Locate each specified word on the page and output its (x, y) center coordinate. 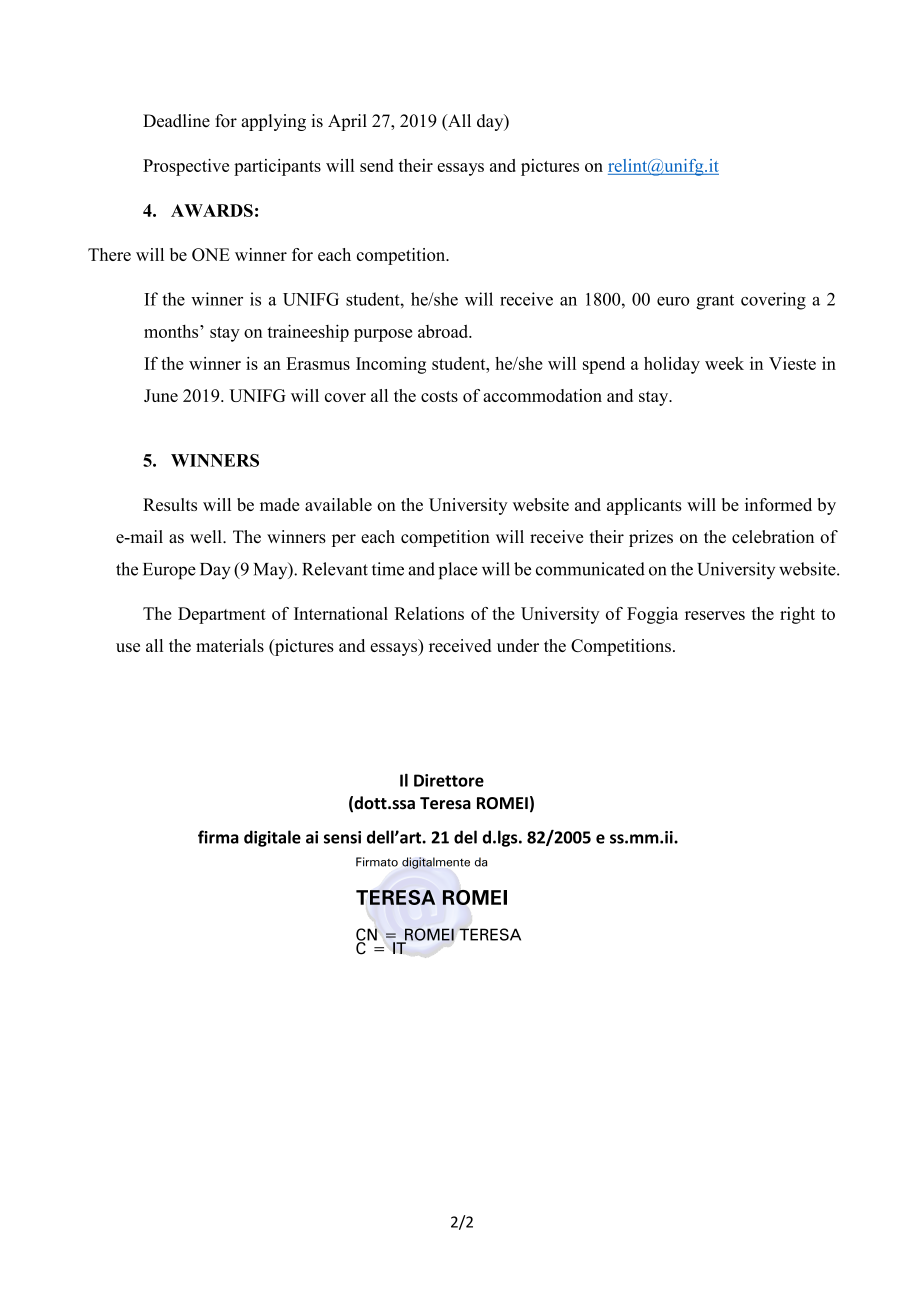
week (724, 363)
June (161, 395)
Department (222, 615)
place (458, 571)
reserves (715, 615)
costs (439, 396)
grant (715, 302)
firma (218, 837)
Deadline (176, 121)
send (376, 165)
